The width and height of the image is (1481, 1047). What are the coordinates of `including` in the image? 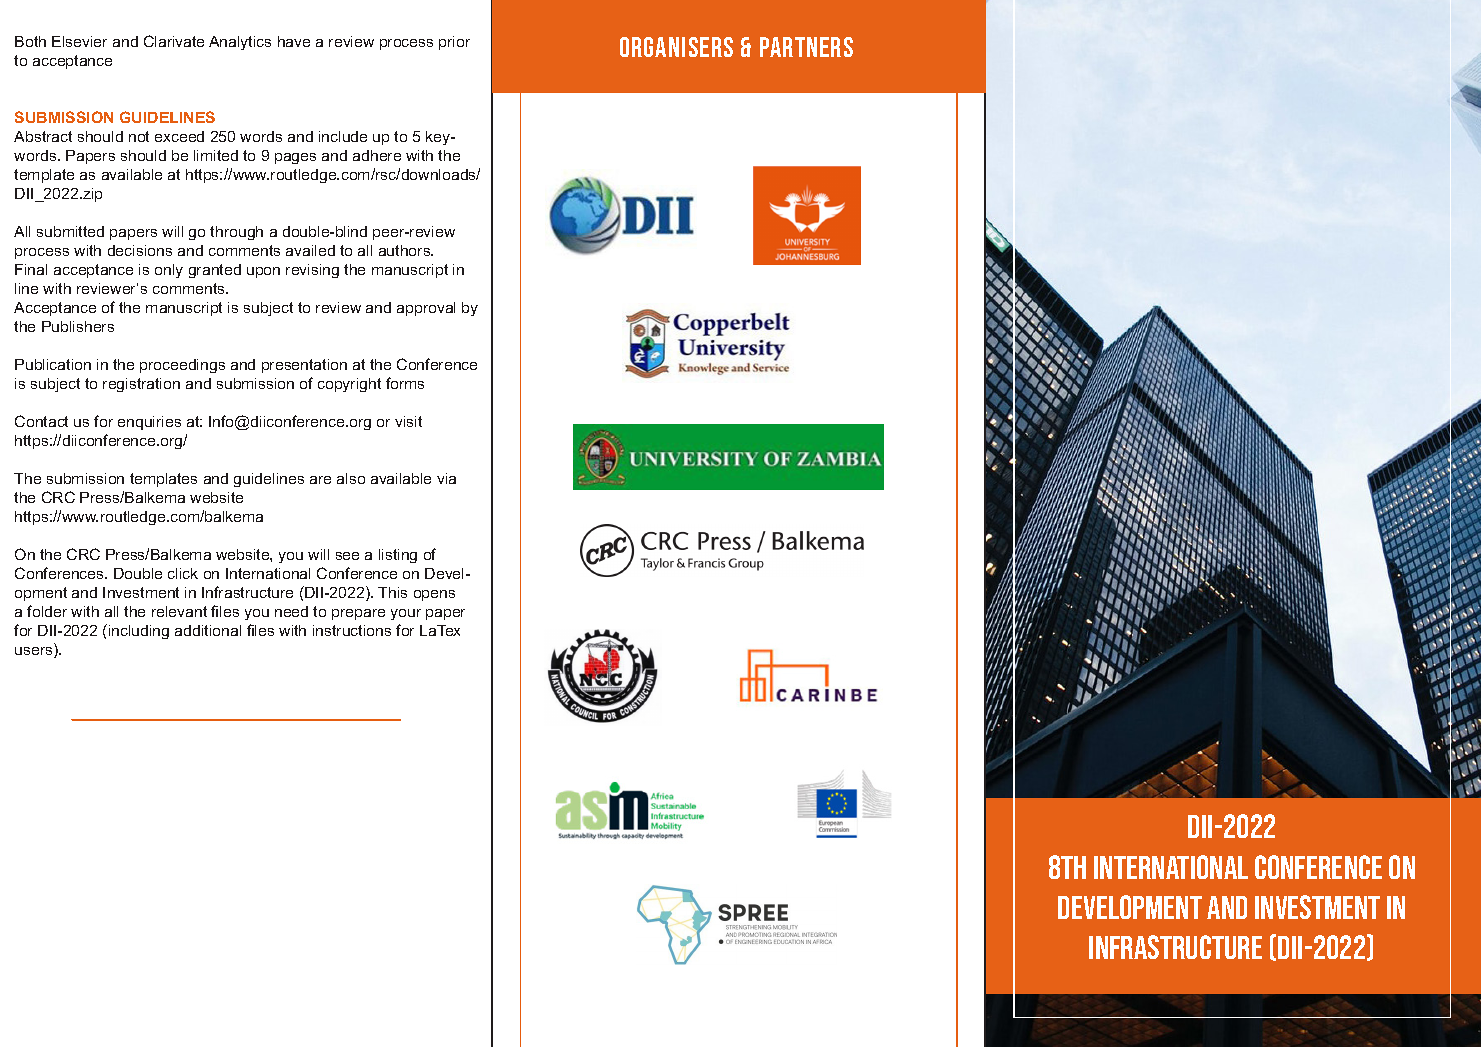 It's located at (139, 632).
